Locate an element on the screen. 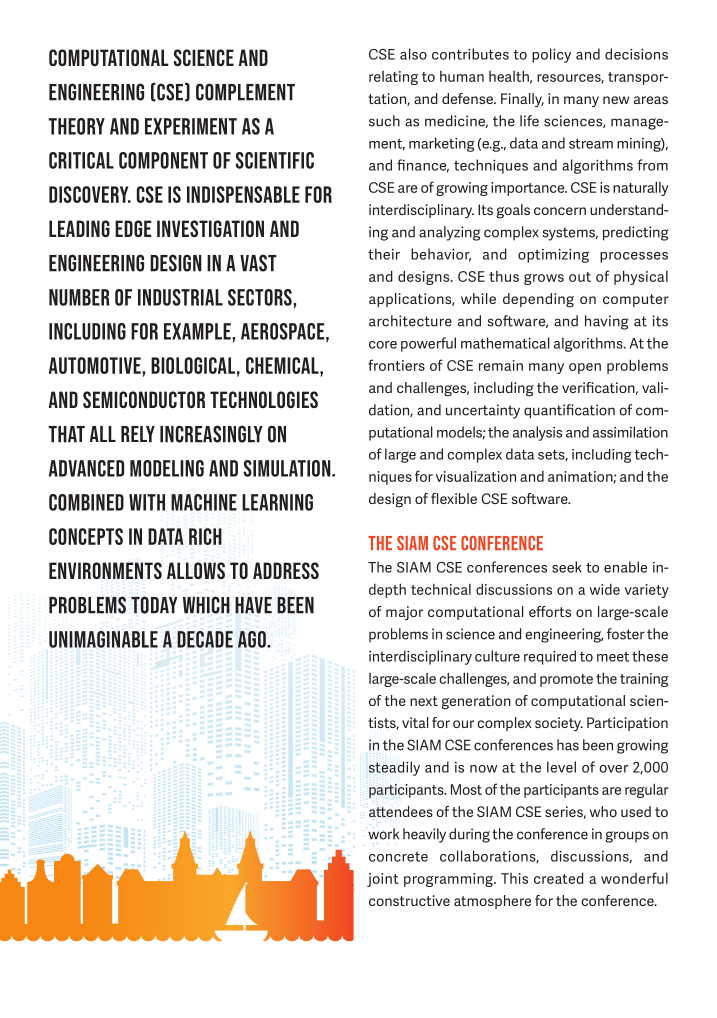 The width and height of the screenshot is (717, 1018). simulation is located at coordinates (288, 468).
